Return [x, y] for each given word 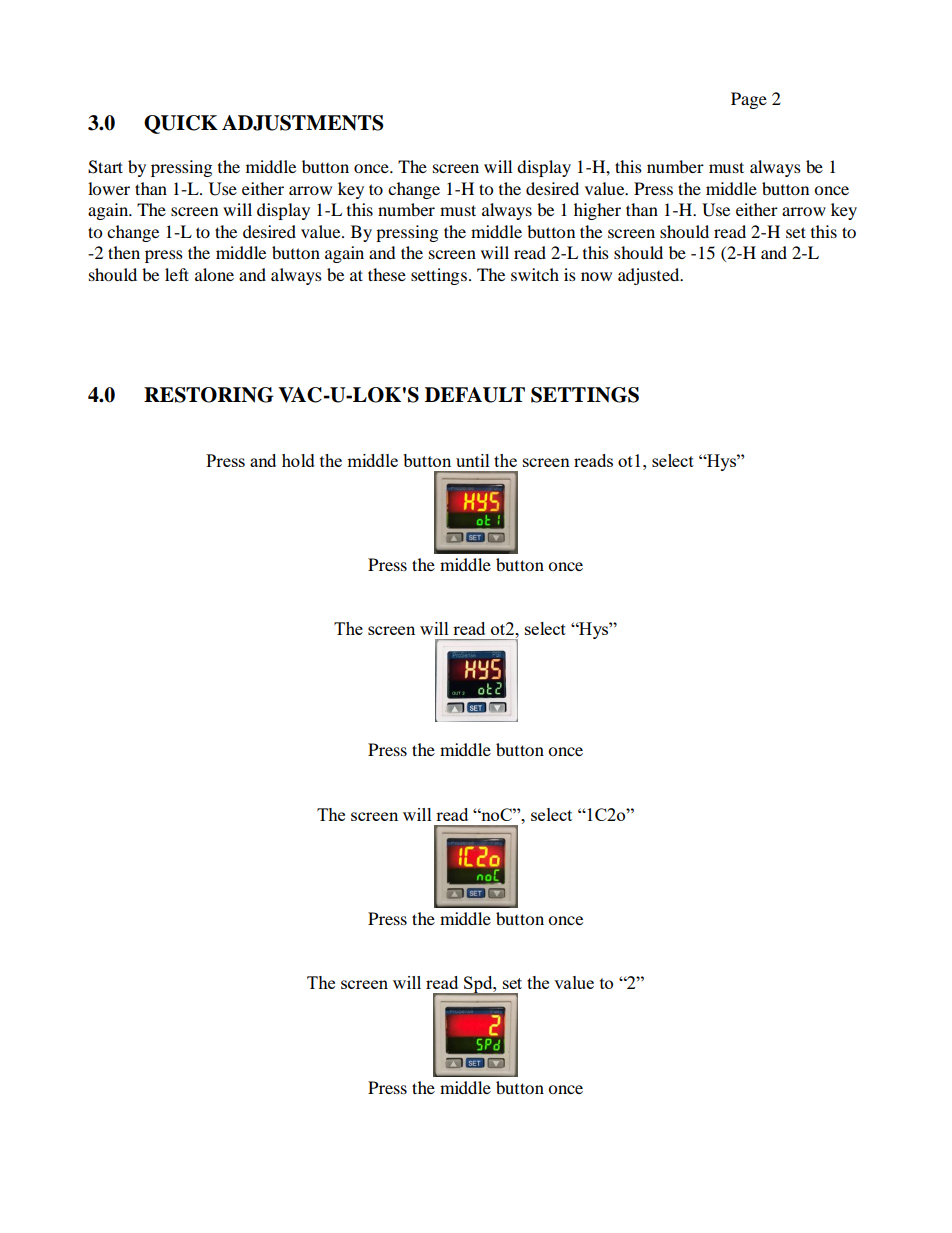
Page [749, 100]
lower [109, 188]
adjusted [650, 276]
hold [298, 460]
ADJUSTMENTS [302, 123]
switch [535, 274]
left [177, 274]
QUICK [181, 124]
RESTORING [209, 395]
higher [597, 211]
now [596, 276]
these [387, 274]
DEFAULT [475, 395]
